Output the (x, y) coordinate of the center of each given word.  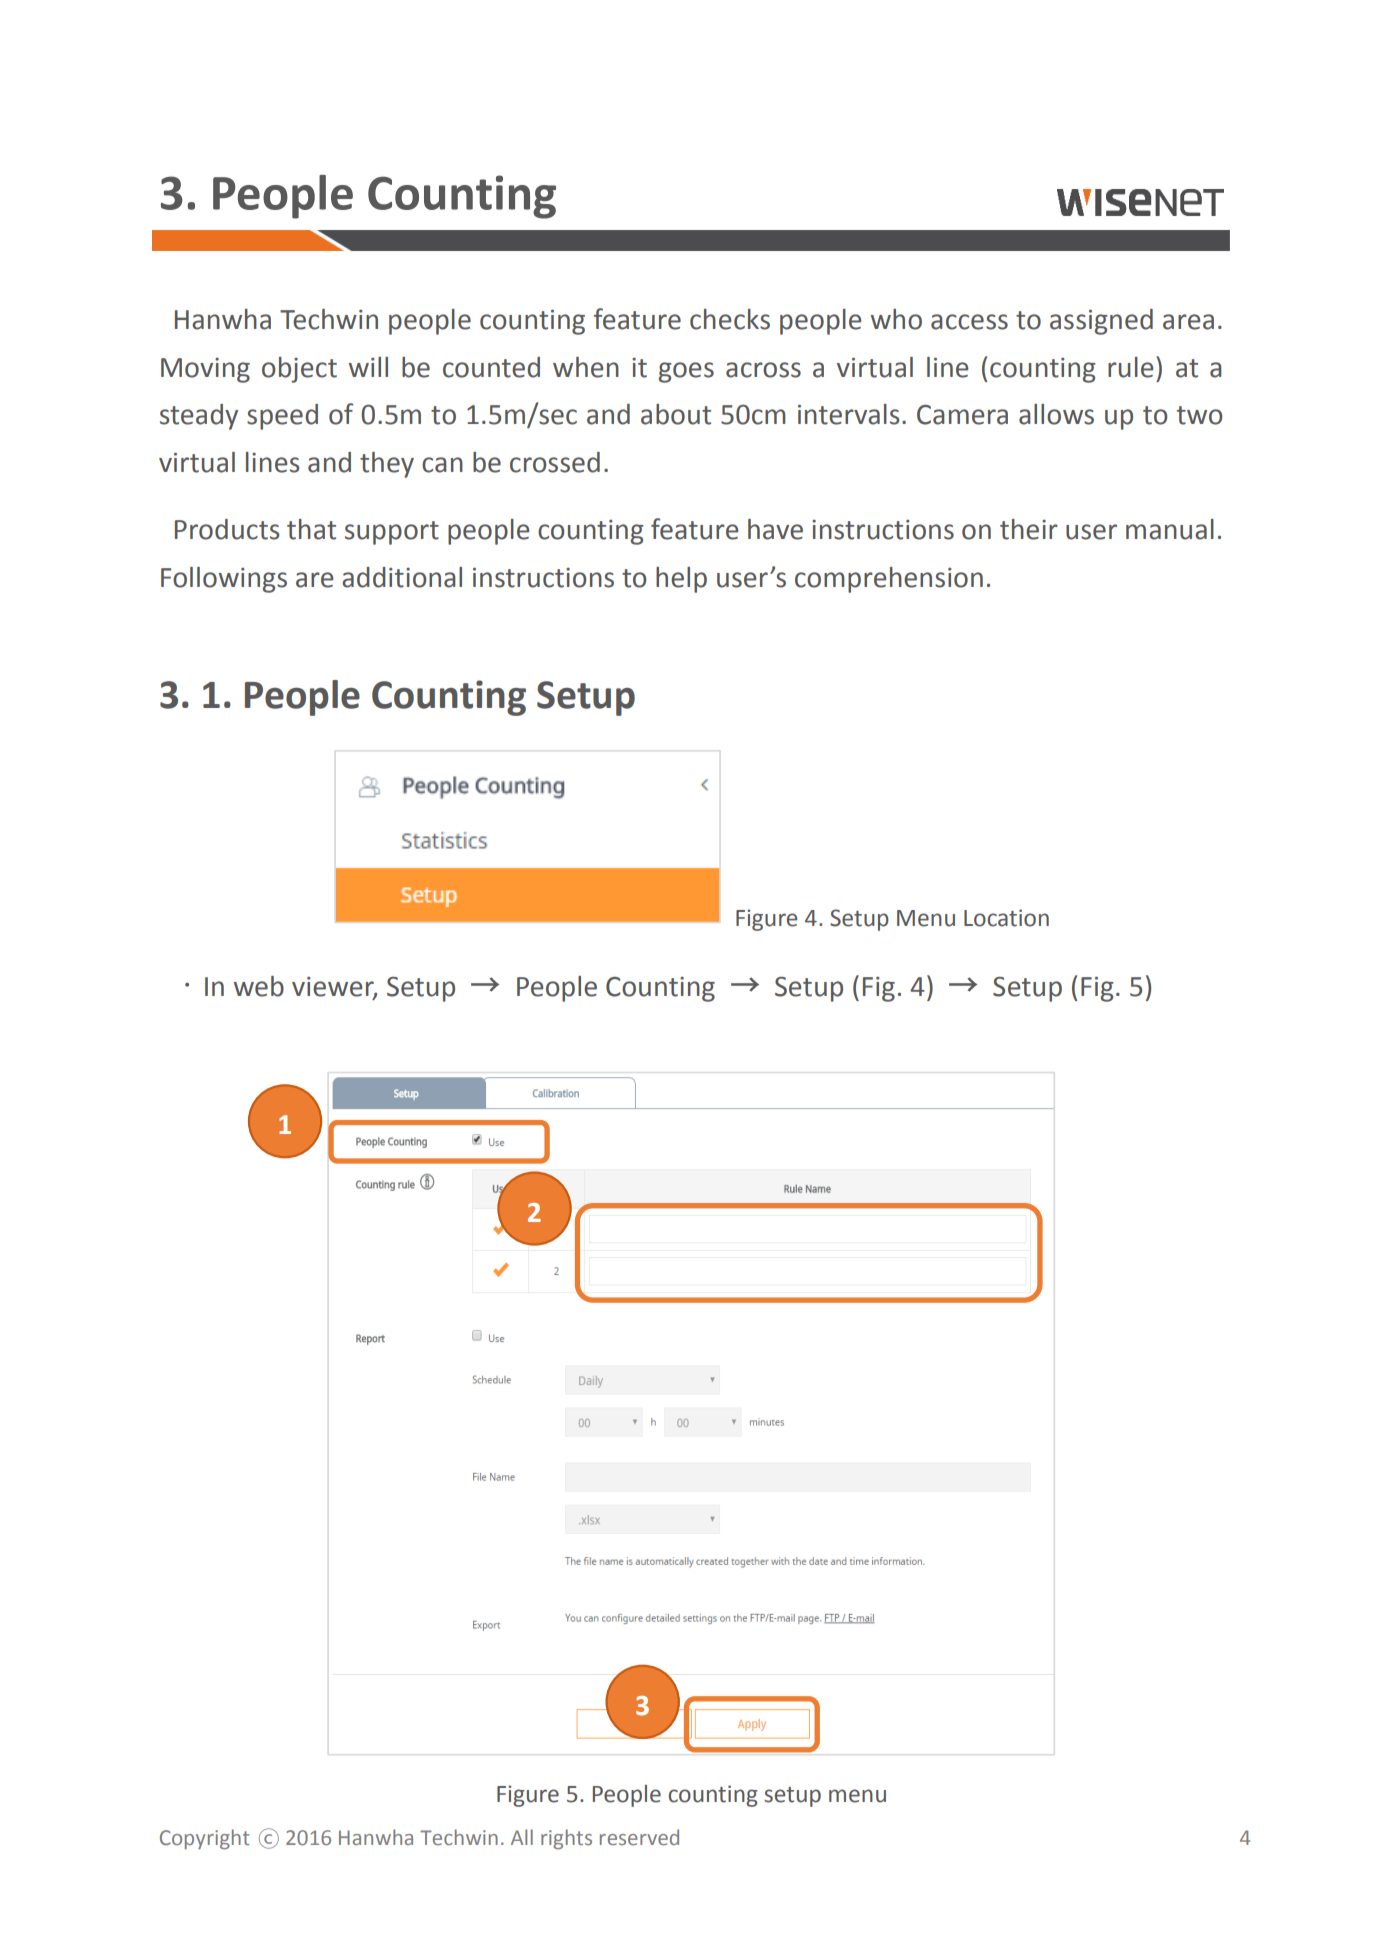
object (299, 370)
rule (1130, 367)
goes (686, 372)
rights (566, 1839)
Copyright (204, 1839)
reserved (639, 1837)
